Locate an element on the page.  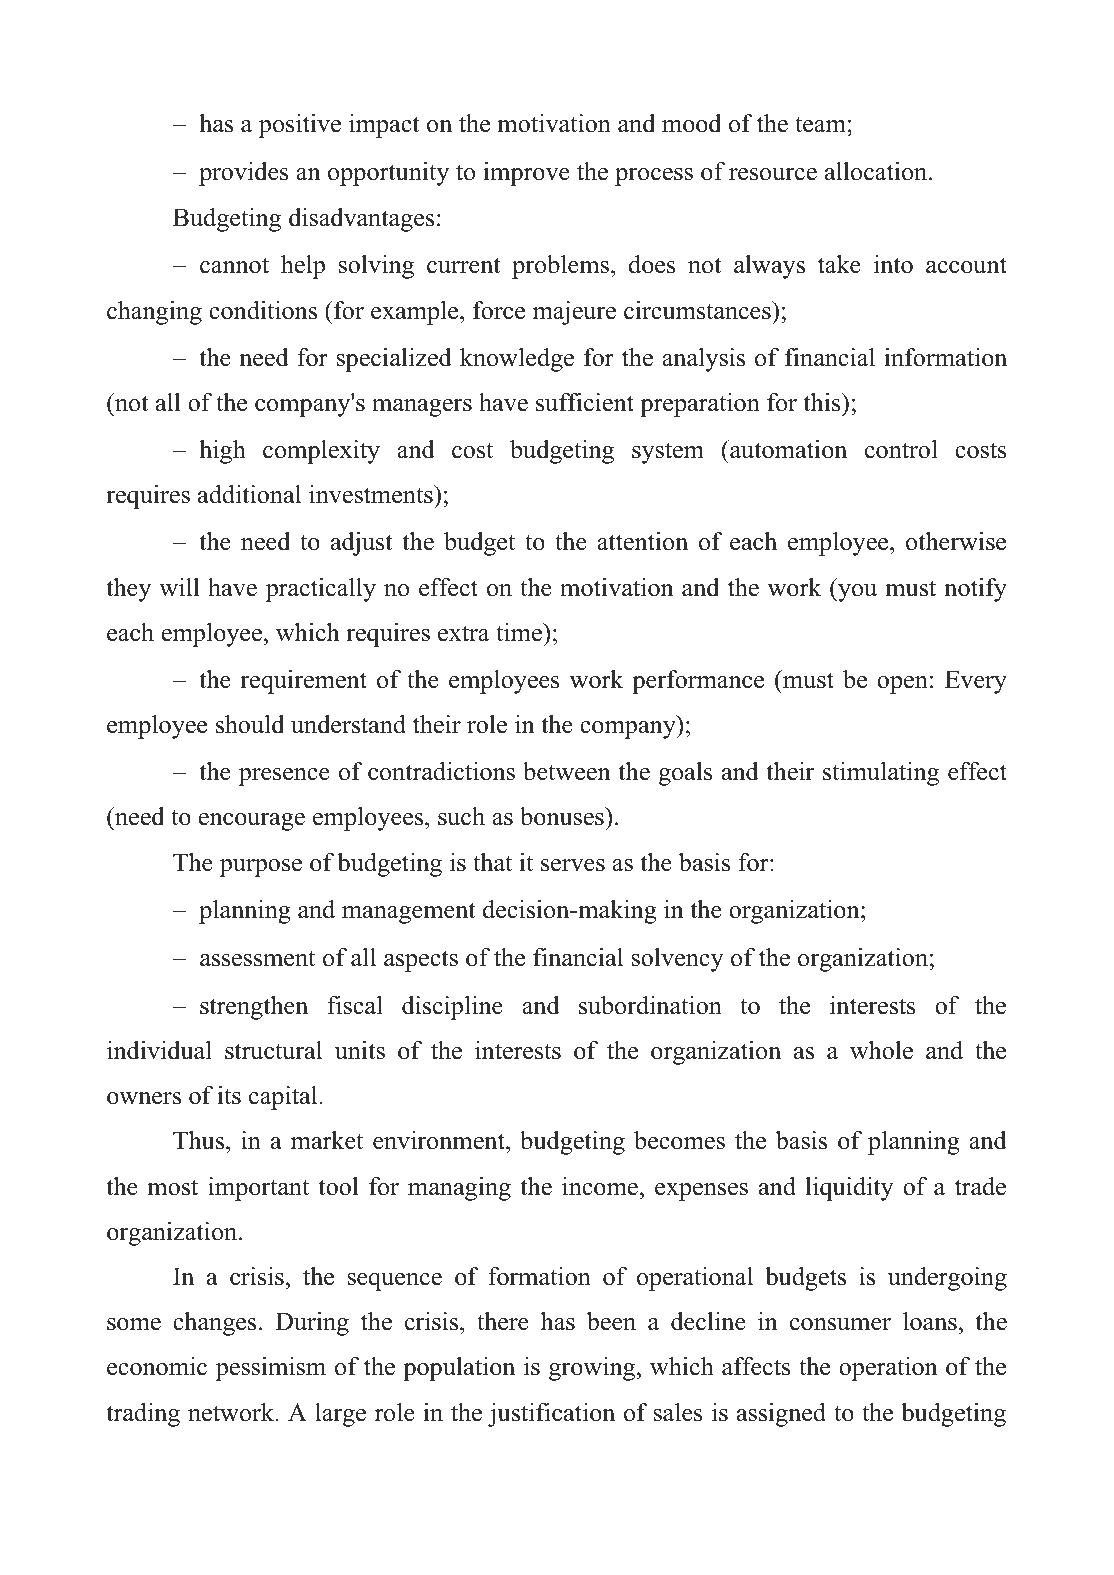
pessimism is located at coordinates (271, 1369).
